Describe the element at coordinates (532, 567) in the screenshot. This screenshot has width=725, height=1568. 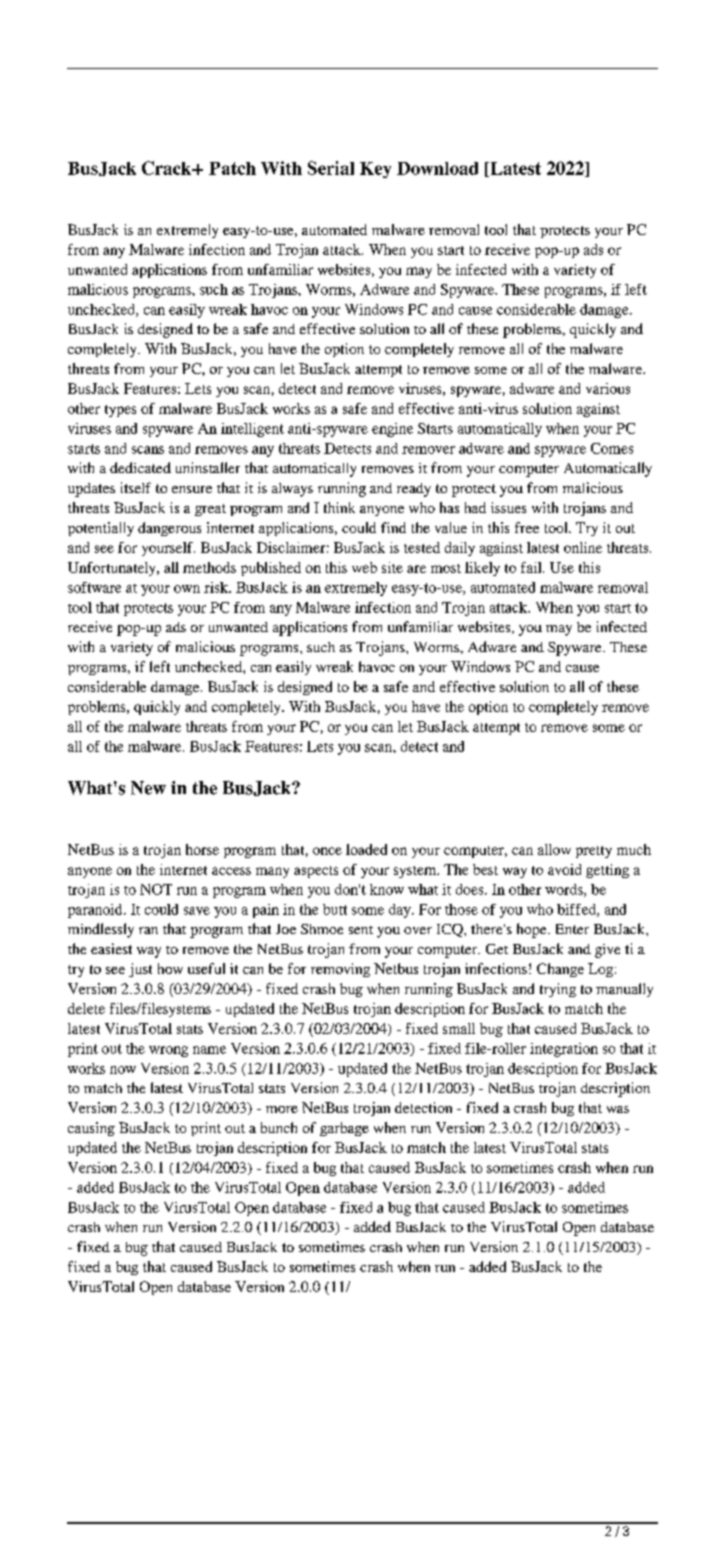
I see `fail` at that location.
